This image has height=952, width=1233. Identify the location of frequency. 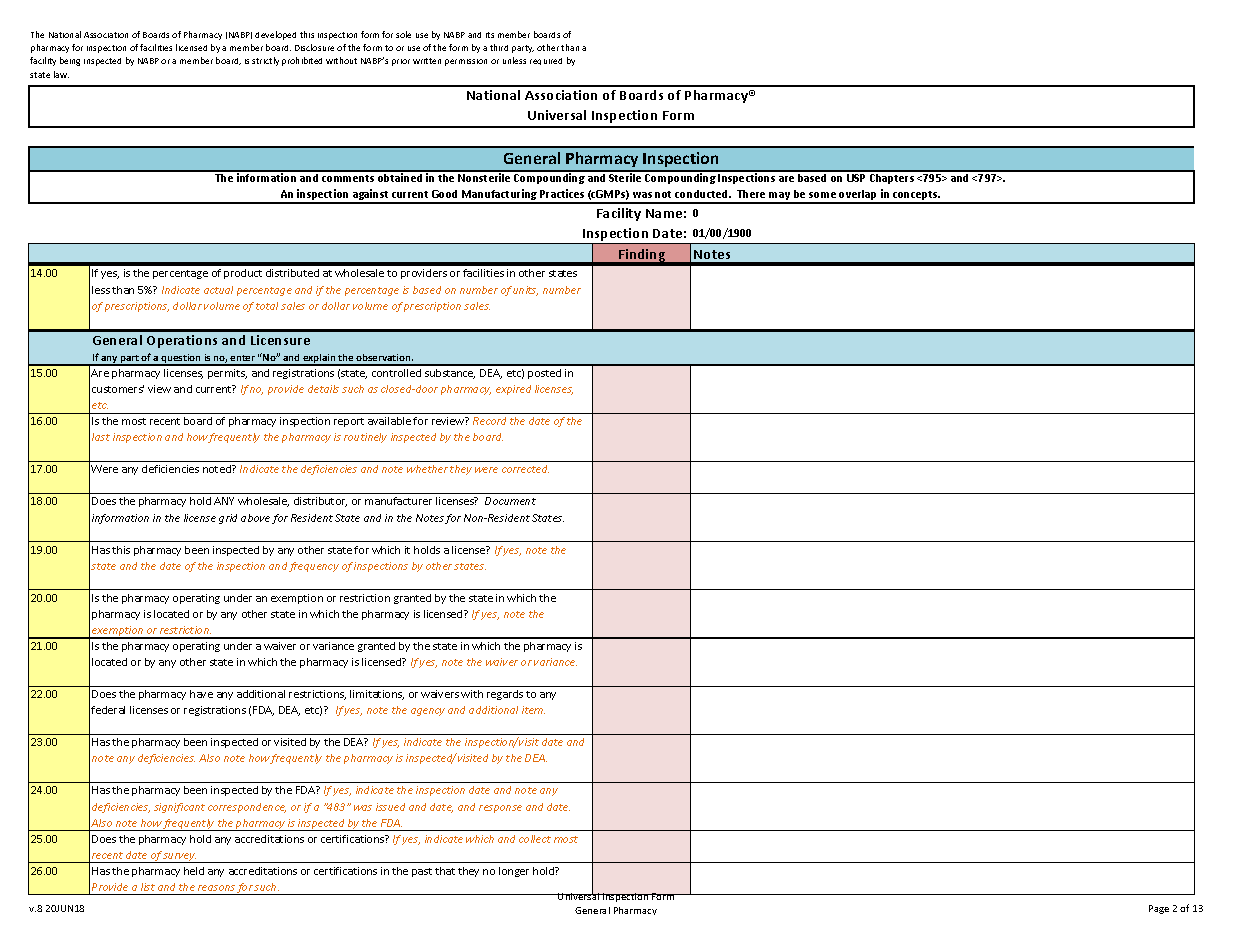
(314, 567).
